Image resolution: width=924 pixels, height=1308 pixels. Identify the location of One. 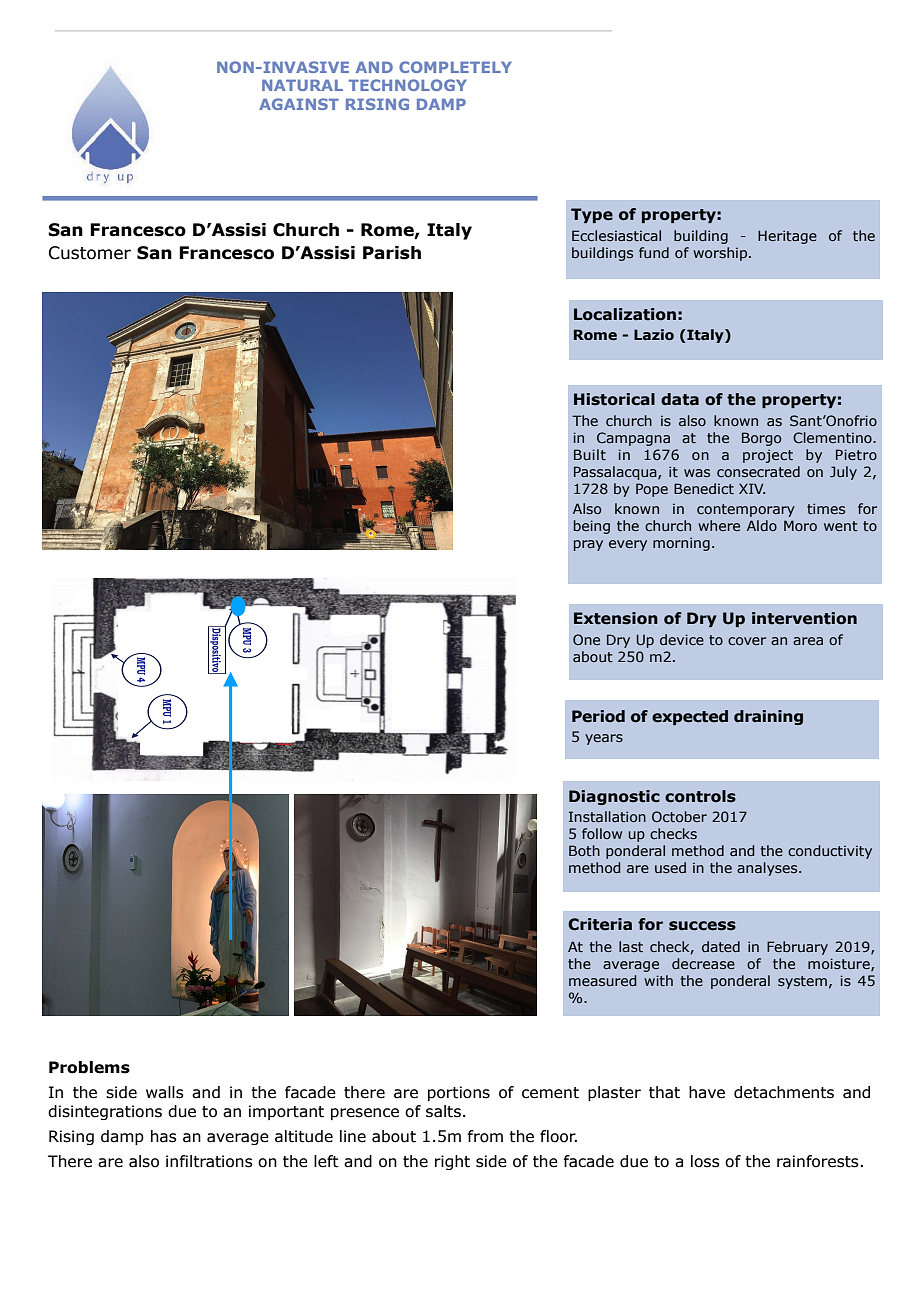
(586, 639).
